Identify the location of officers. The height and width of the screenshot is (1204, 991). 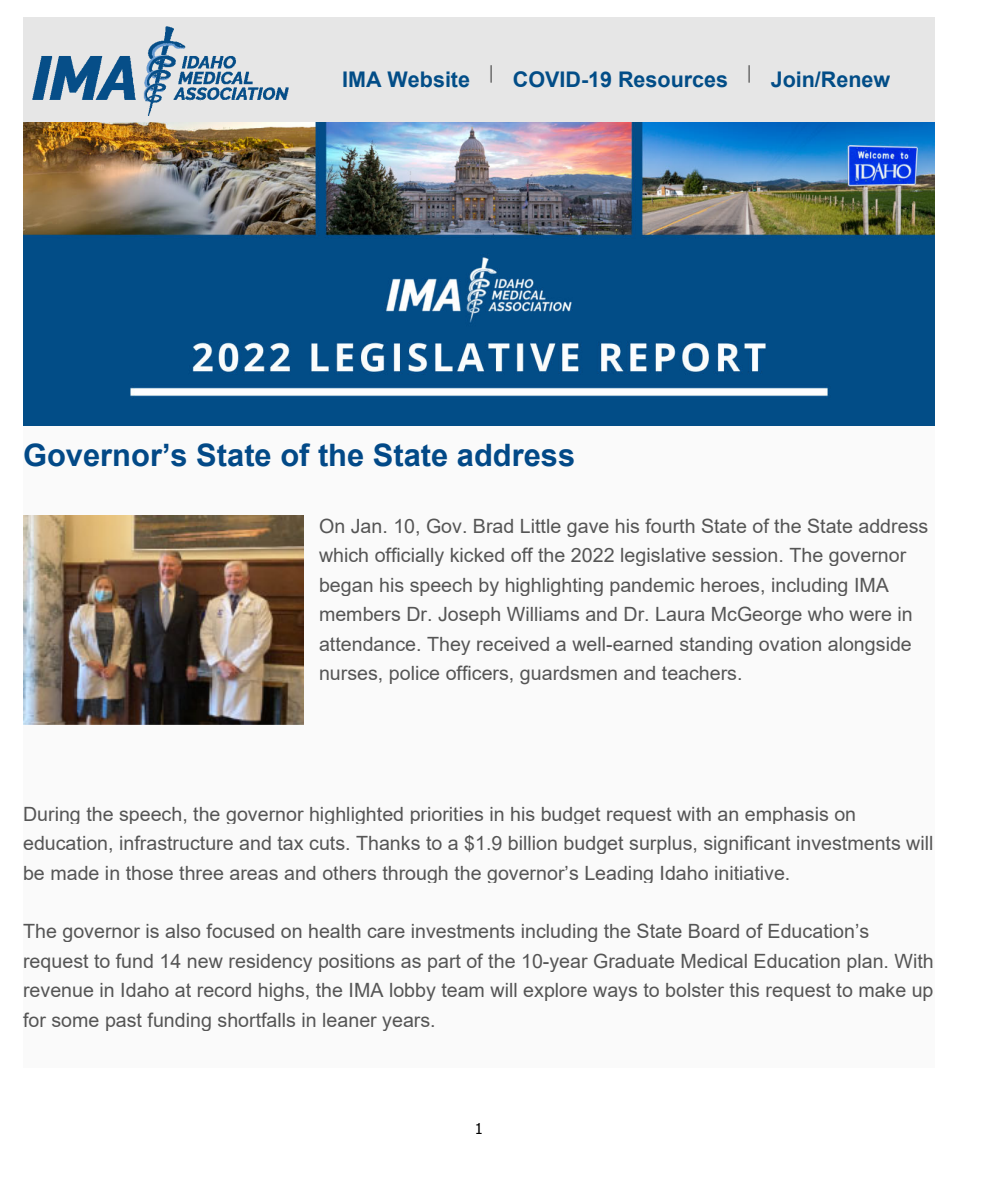
(478, 674).
